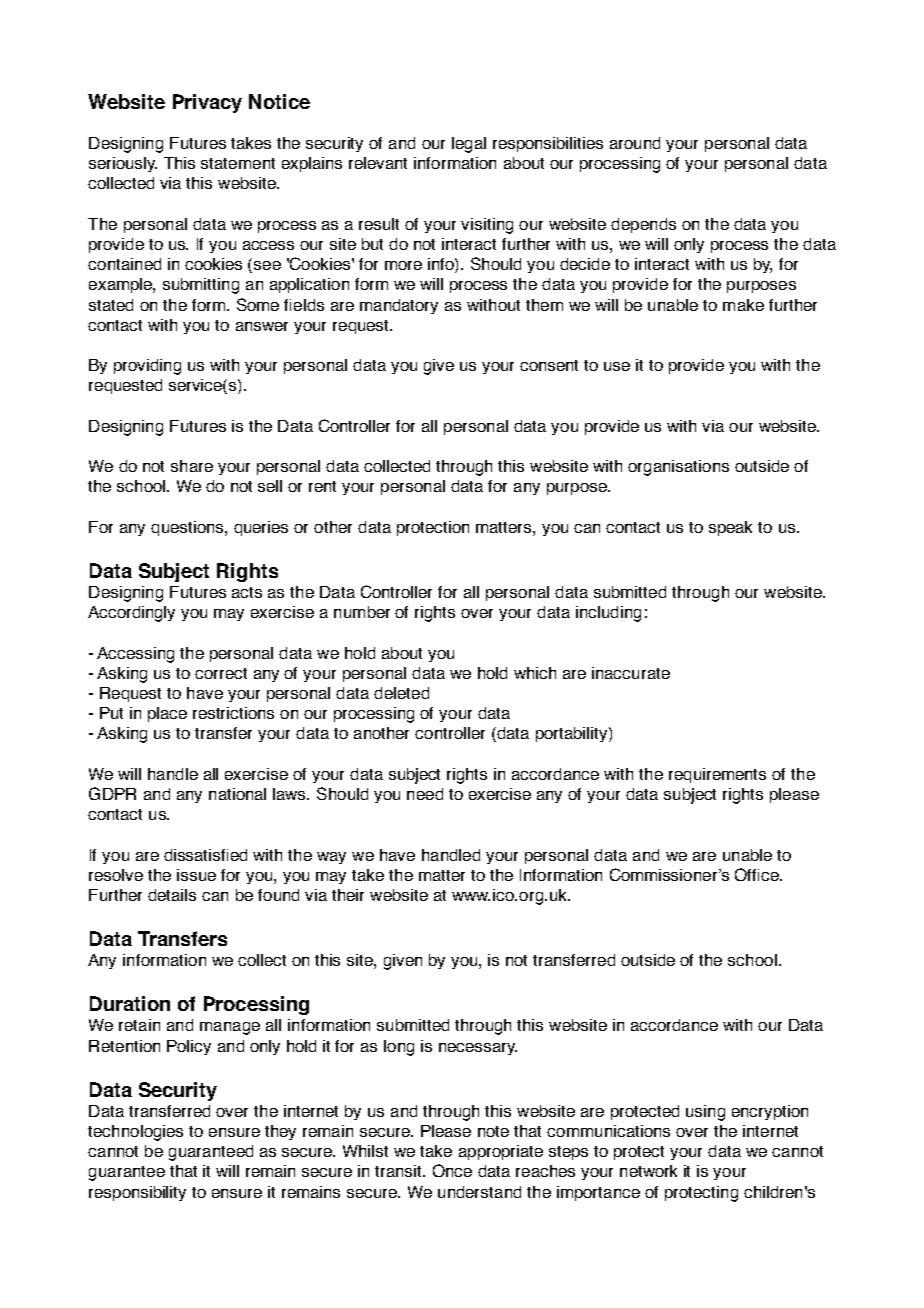  Describe the element at coordinates (717, 775) in the screenshot. I see `requirements` at that location.
